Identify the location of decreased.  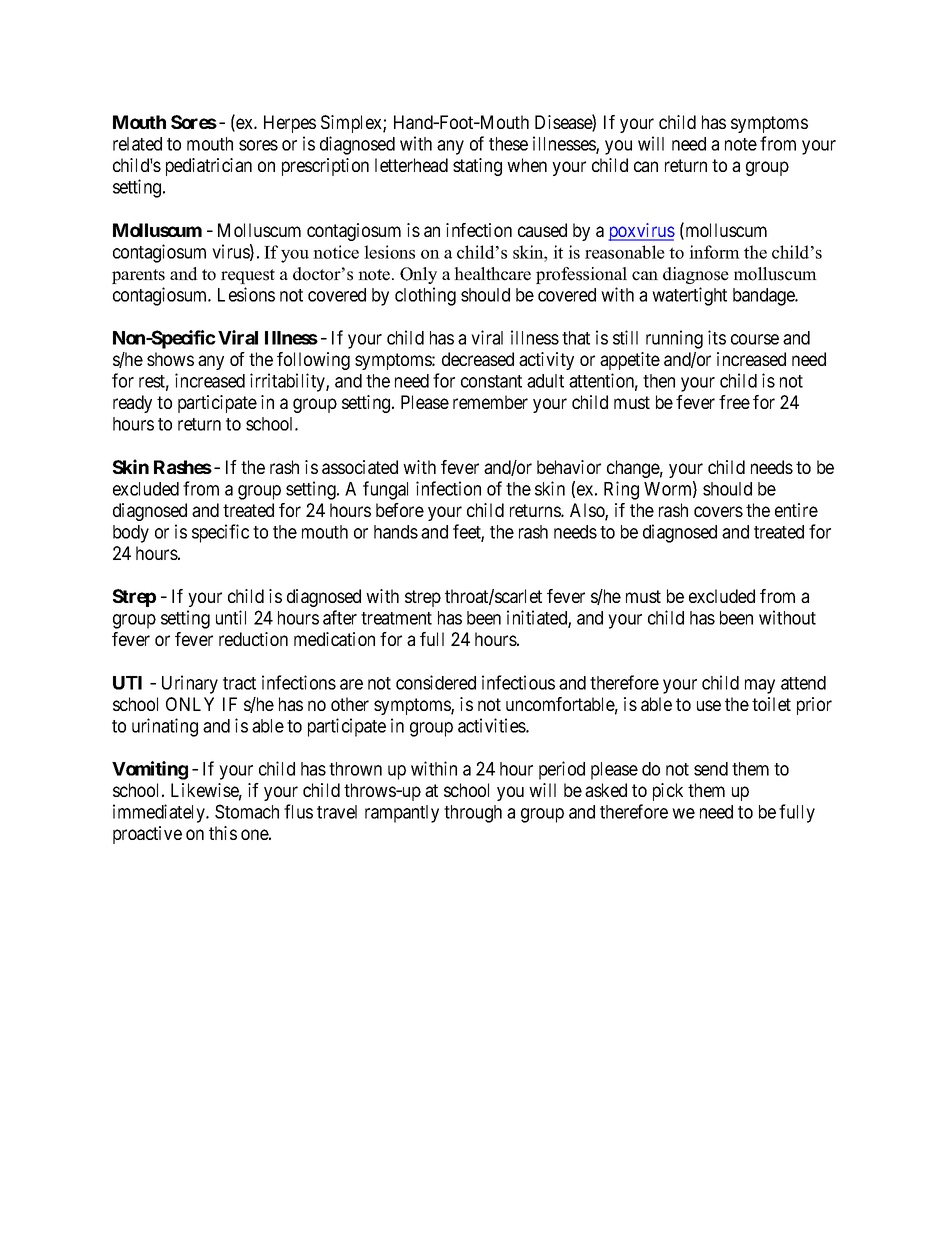
(478, 359).
